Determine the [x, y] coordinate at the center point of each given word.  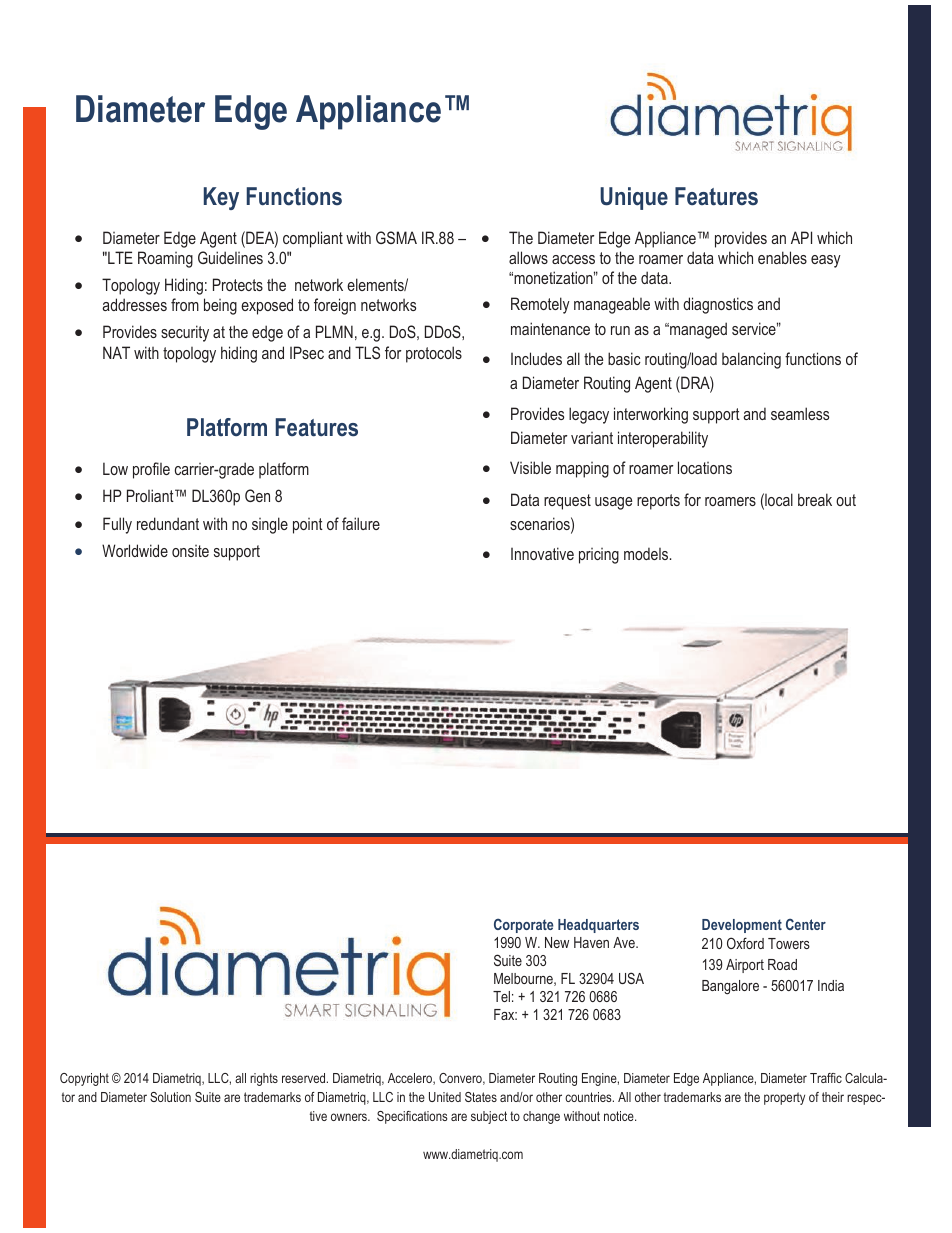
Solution [170, 1097]
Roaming [165, 259]
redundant [168, 523]
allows [528, 257]
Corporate [524, 925]
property [784, 1098]
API [801, 237]
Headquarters [598, 926]
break [815, 499]
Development [742, 926]
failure [361, 523]
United [445, 1097]
